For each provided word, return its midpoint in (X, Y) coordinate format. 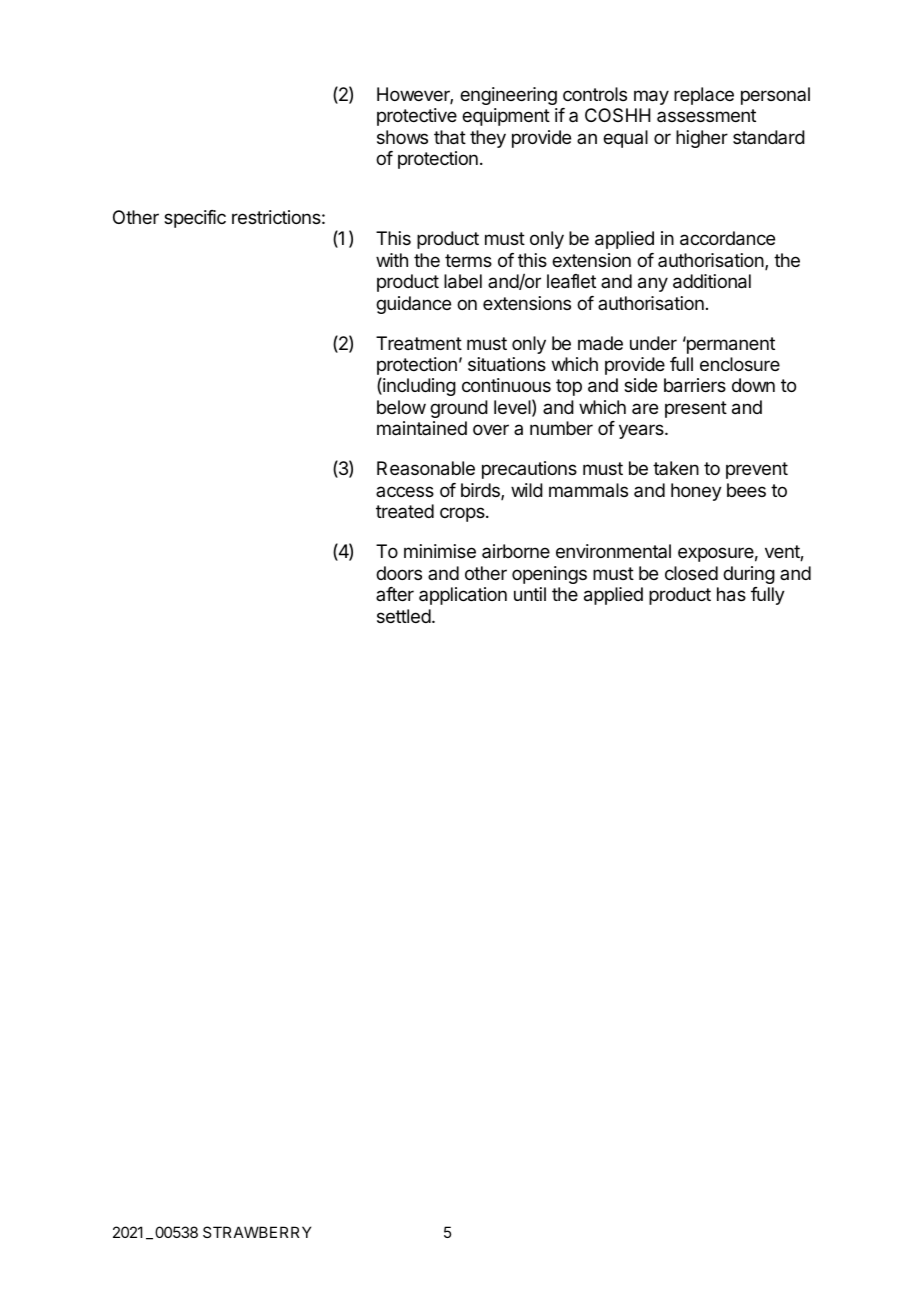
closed (691, 573)
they (488, 139)
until (530, 594)
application (463, 596)
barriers (695, 385)
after (395, 594)
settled (404, 616)
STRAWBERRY (257, 1232)
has (731, 594)
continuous (506, 385)
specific (195, 219)
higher (702, 139)
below (401, 407)
